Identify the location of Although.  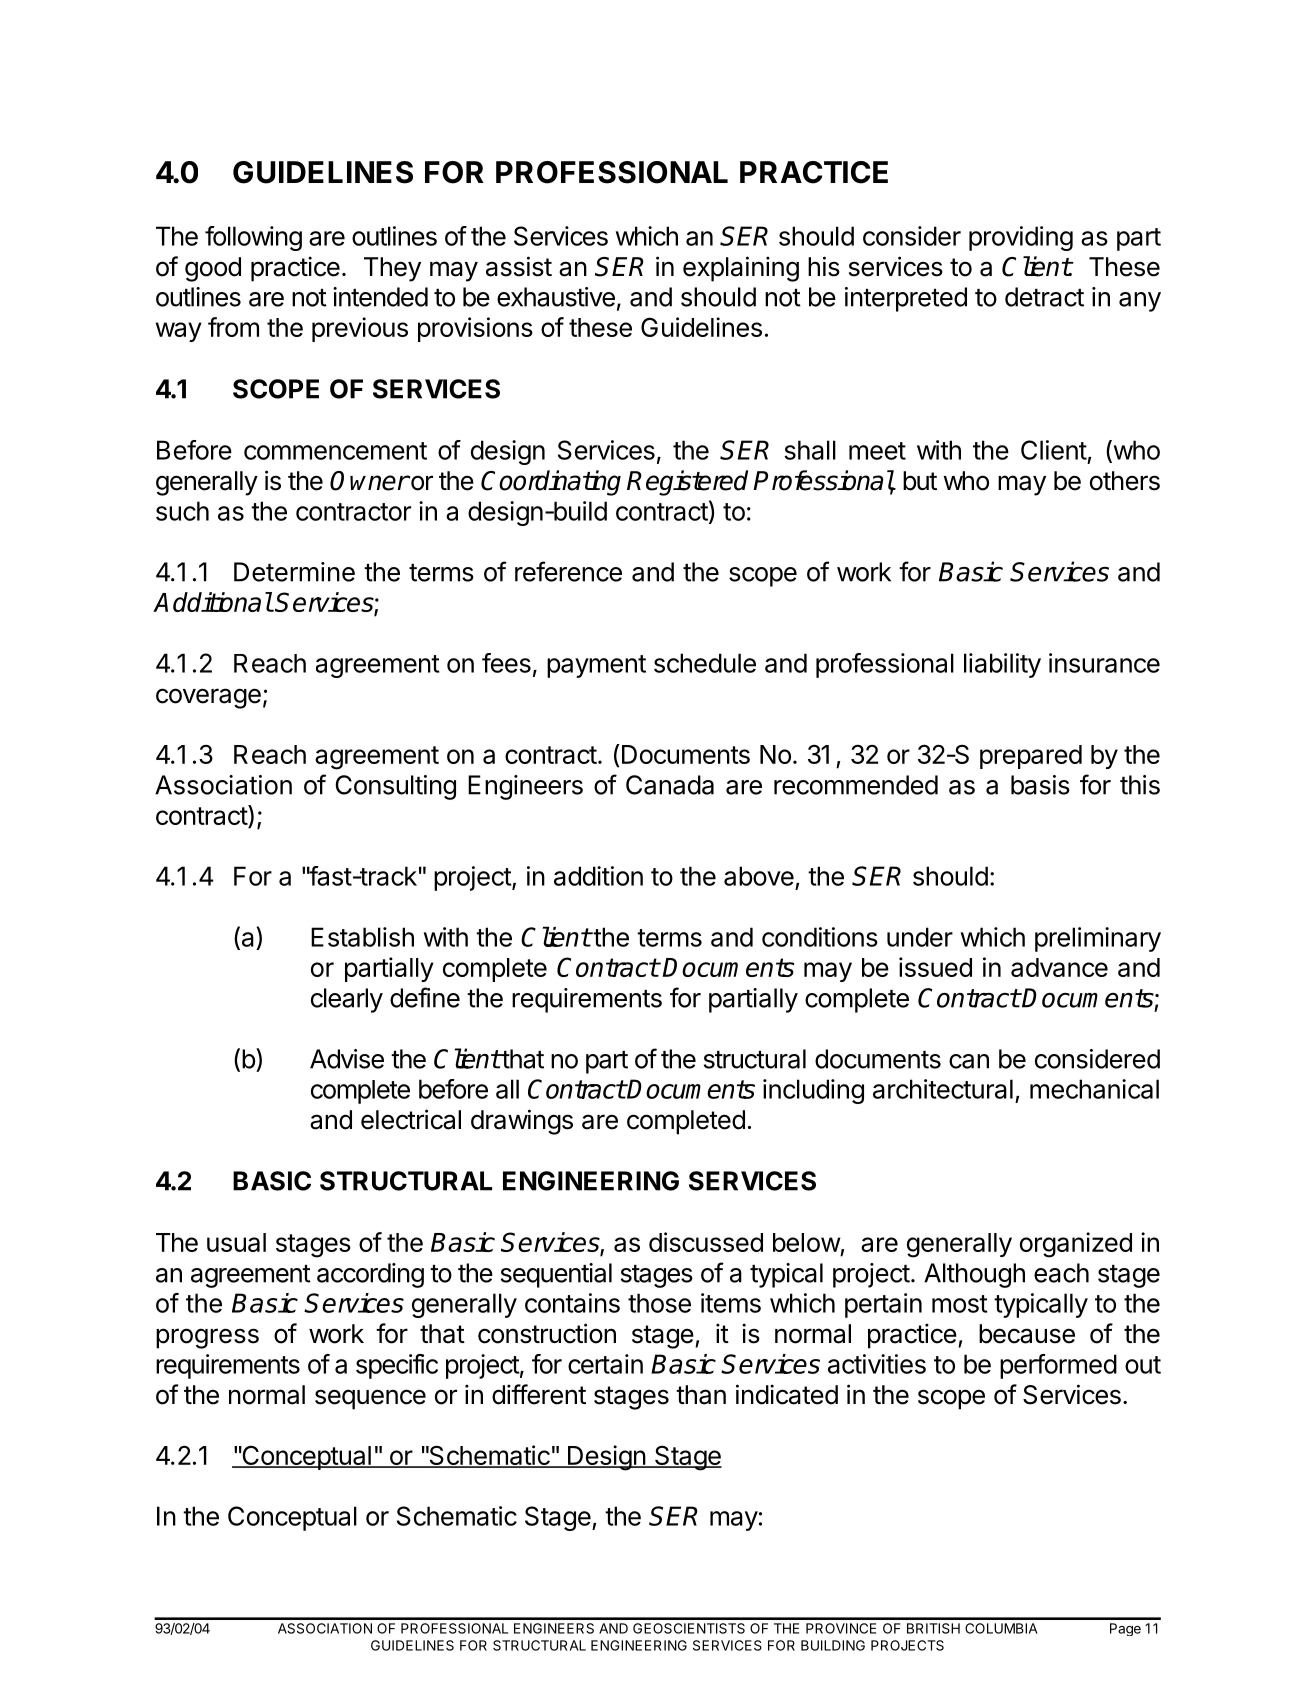
(974, 1275).
